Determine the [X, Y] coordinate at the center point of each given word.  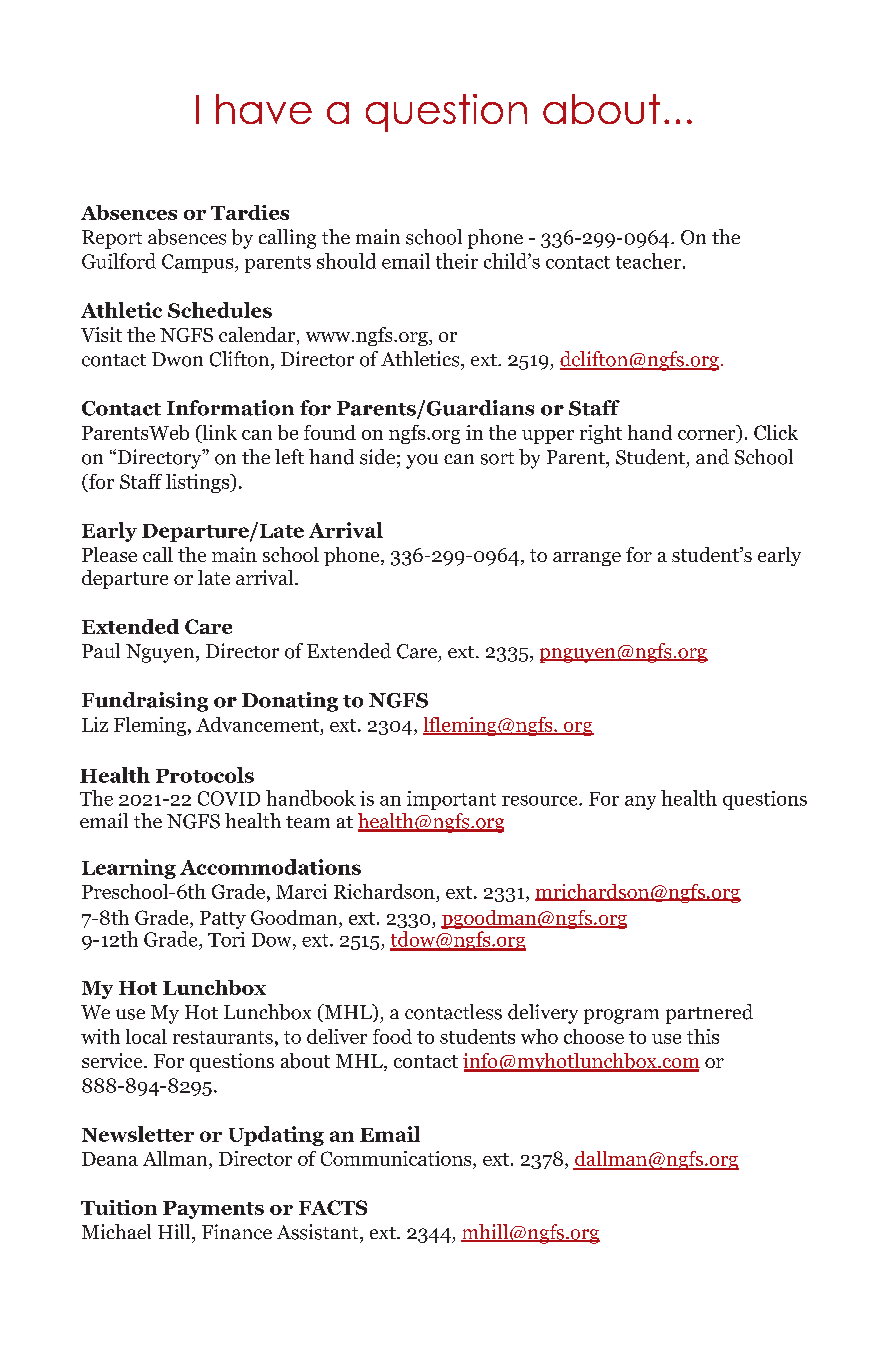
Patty [223, 920]
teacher [648, 261]
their [457, 261]
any [640, 803]
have [264, 109]
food [392, 1036]
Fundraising [145, 702]
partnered [709, 1014]
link [218, 432]
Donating [290, 702]
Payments [213, 1210]
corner [708, 436]
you [422, 461]
